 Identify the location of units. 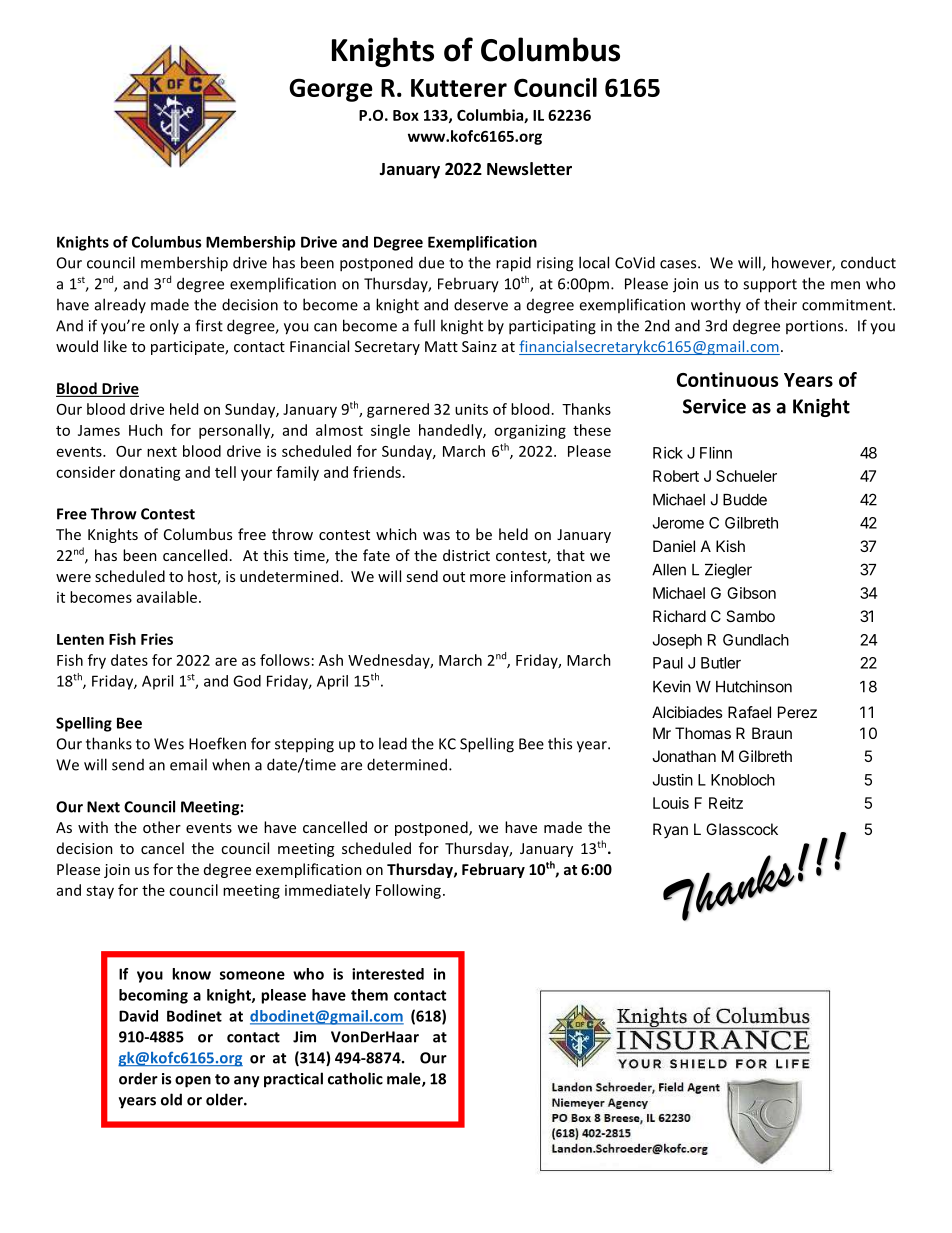
(471, 409).
